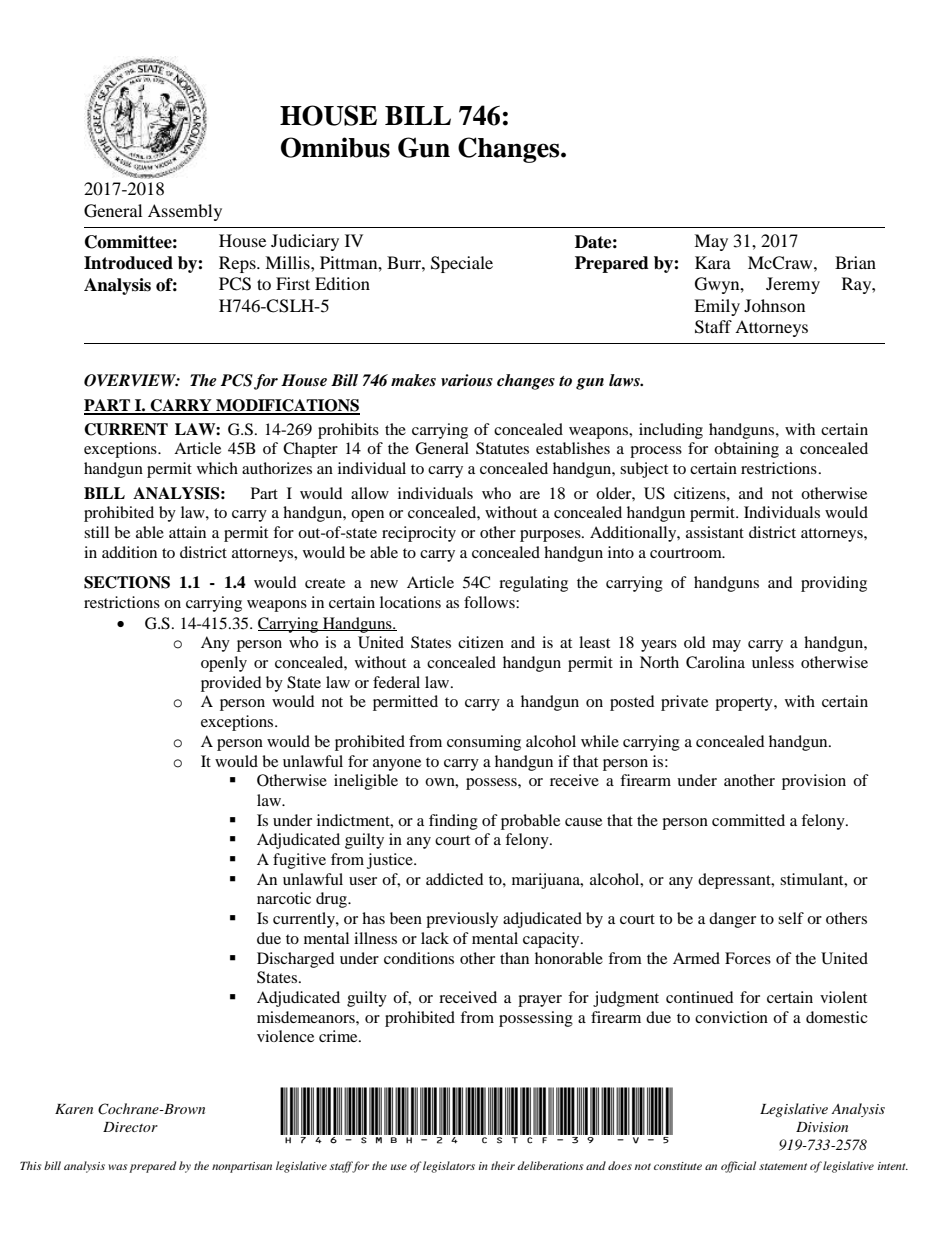  What do you see at coordinates (130, 1127) in the screenshot?
I see `Director` at bounding box center [130, 1127].
